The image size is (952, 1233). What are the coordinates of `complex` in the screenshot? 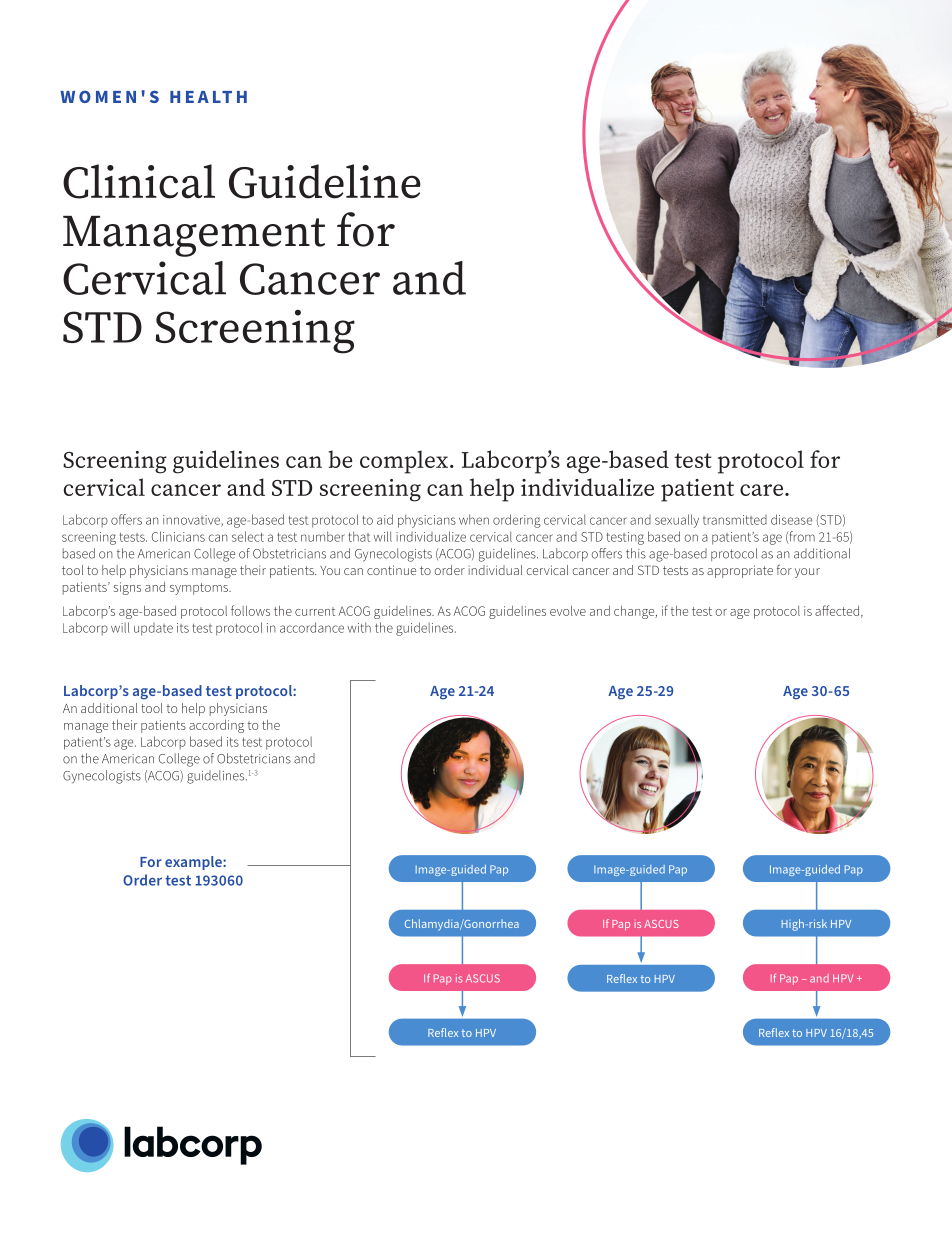 It's located at (404, 462).
